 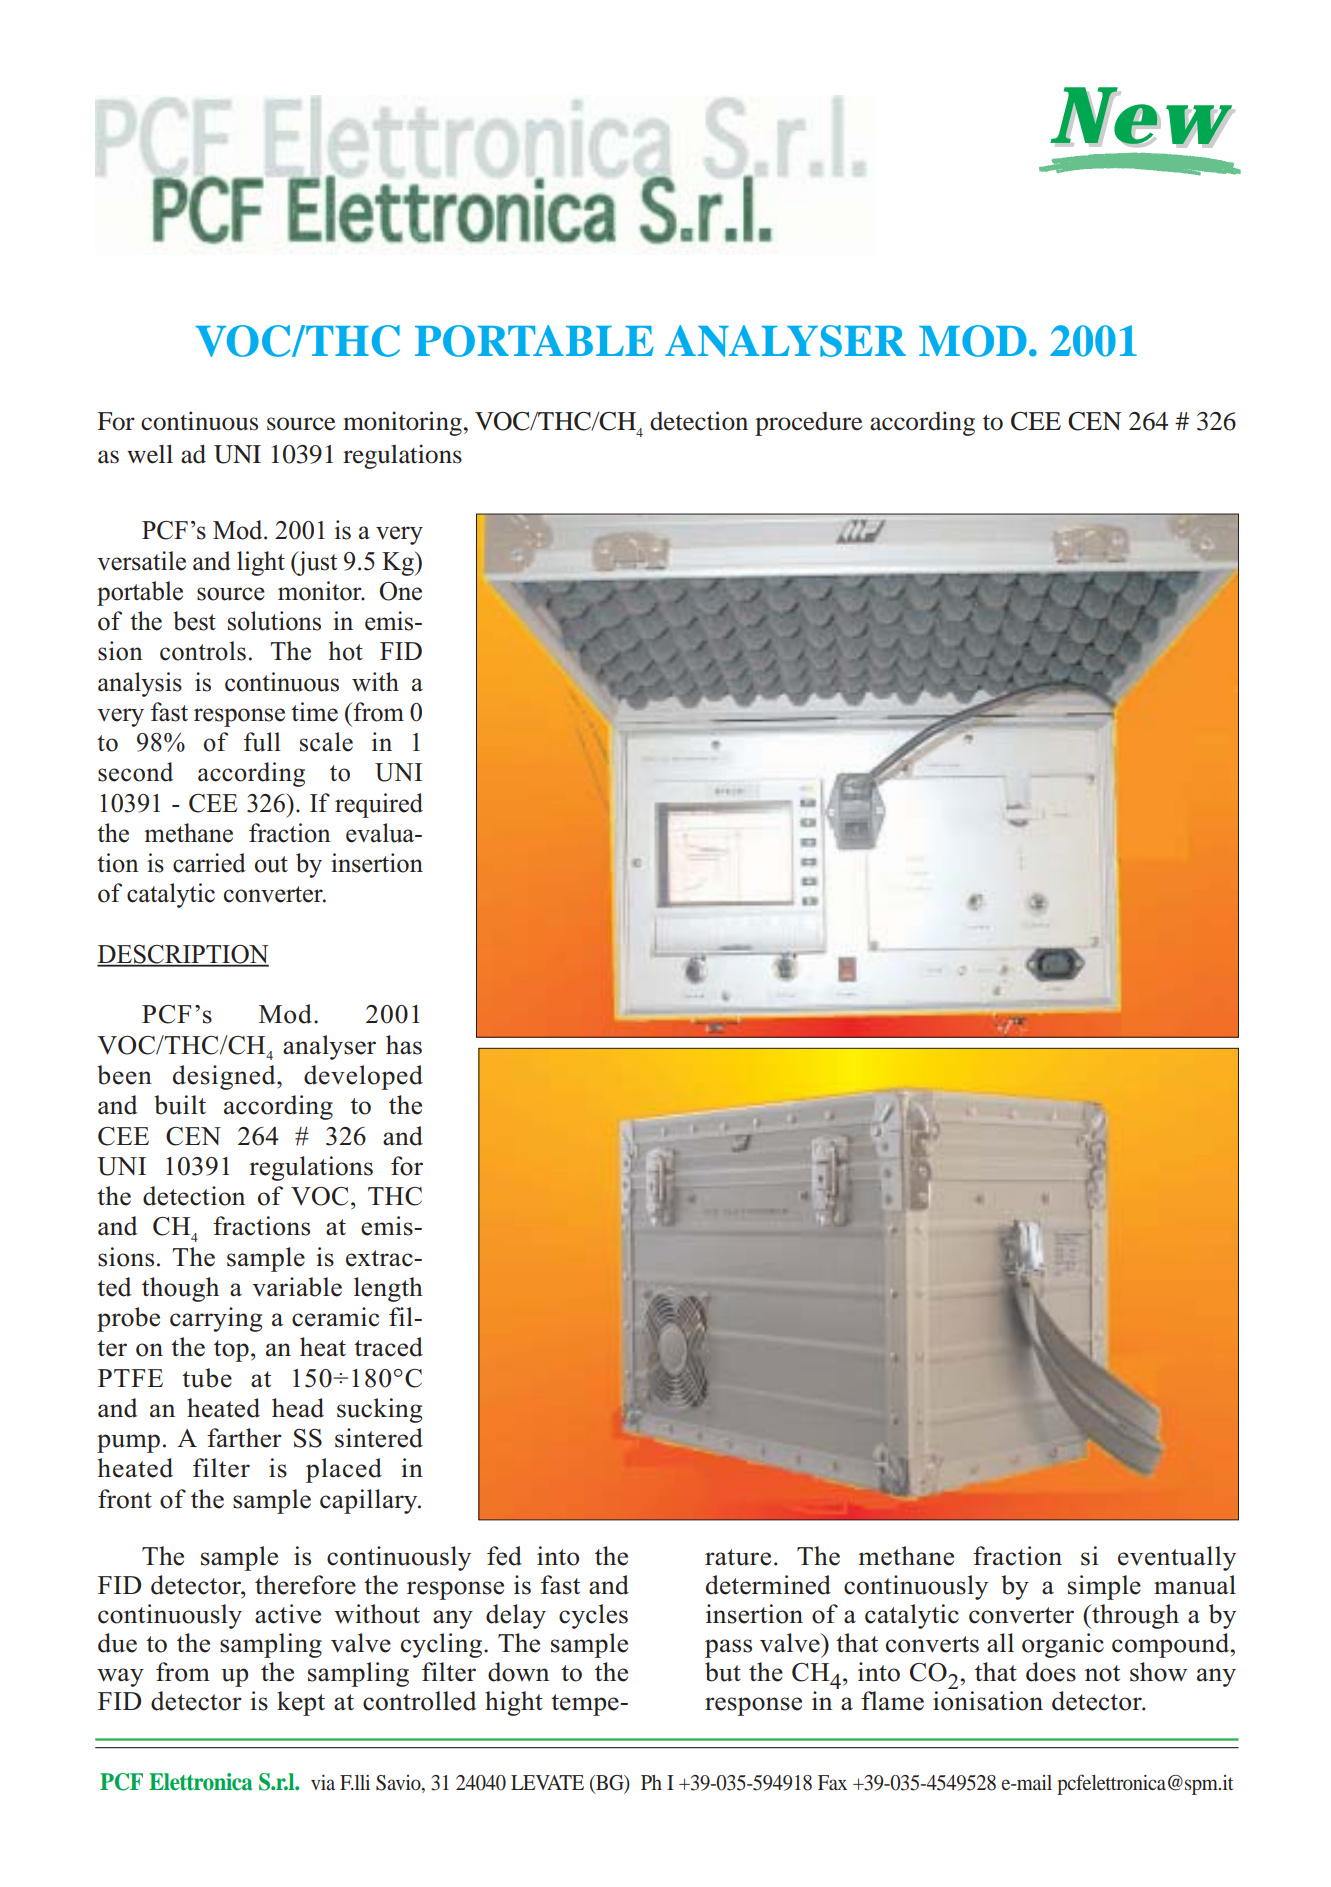 What do you see at coordinates (363, 1077) in the document?
I see `developed` at bounding box center [363, 1077].
